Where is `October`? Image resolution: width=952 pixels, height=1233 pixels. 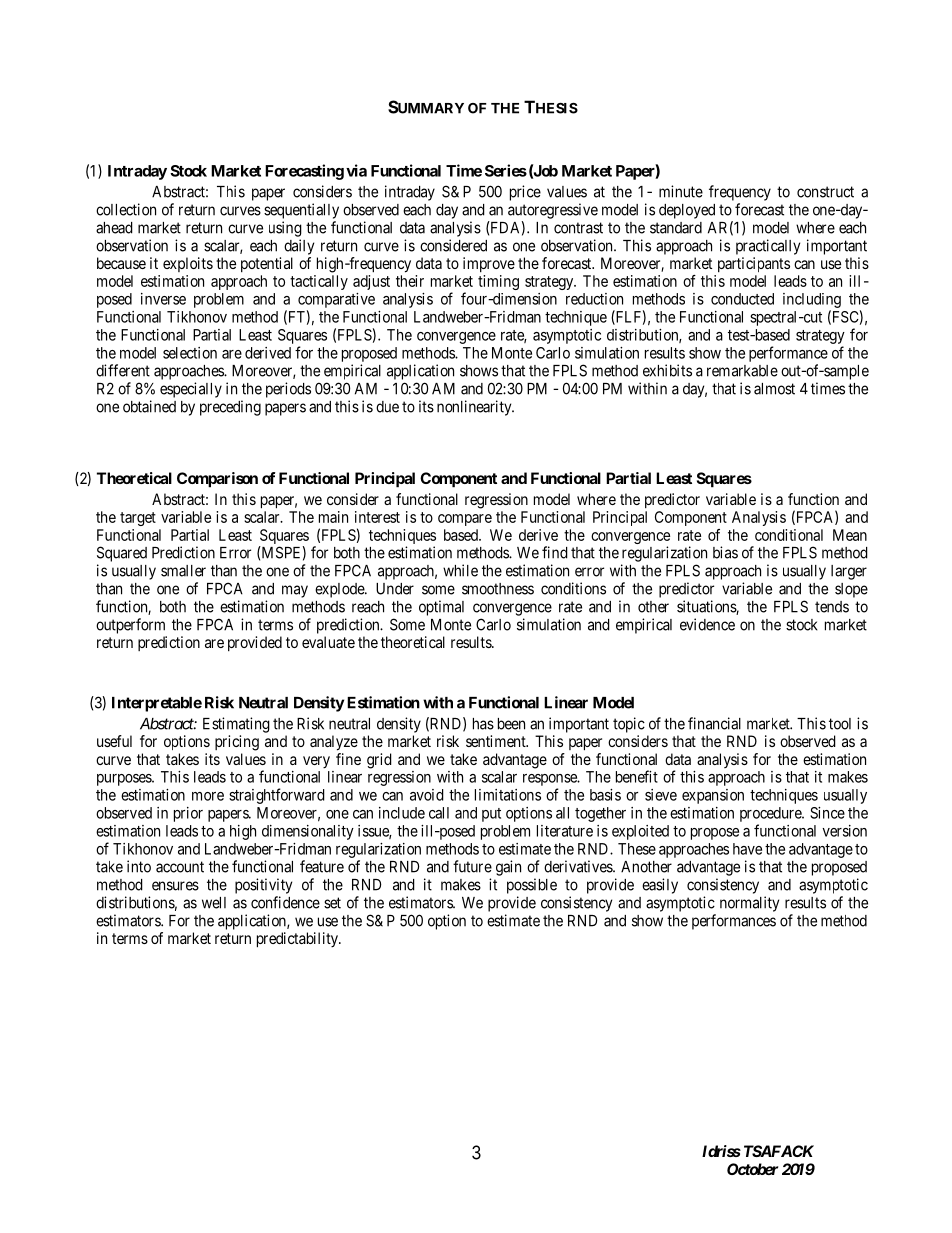
October is located at coordinates (752, 1169).
